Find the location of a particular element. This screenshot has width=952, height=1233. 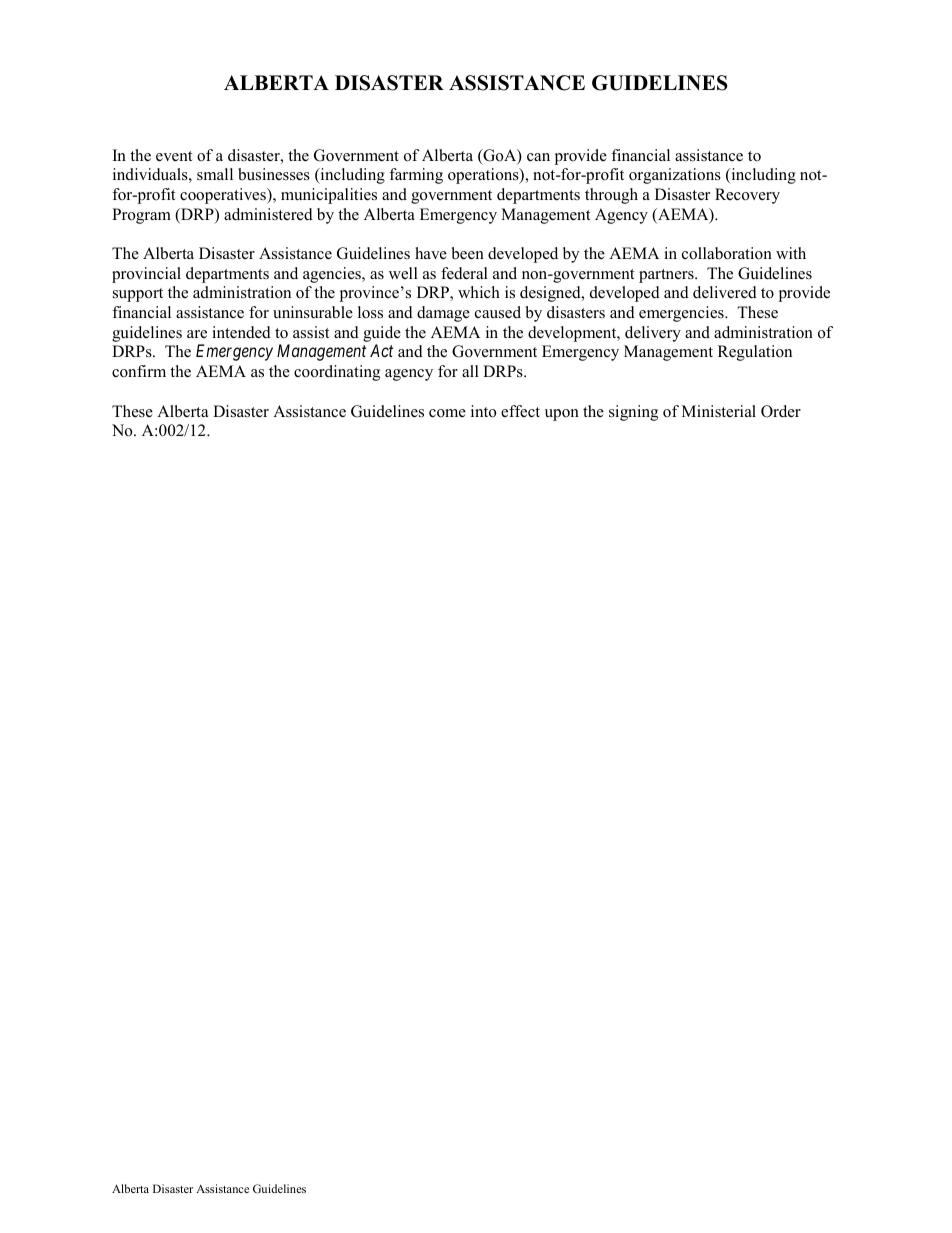

administered is located at coordinates (268, 214).
